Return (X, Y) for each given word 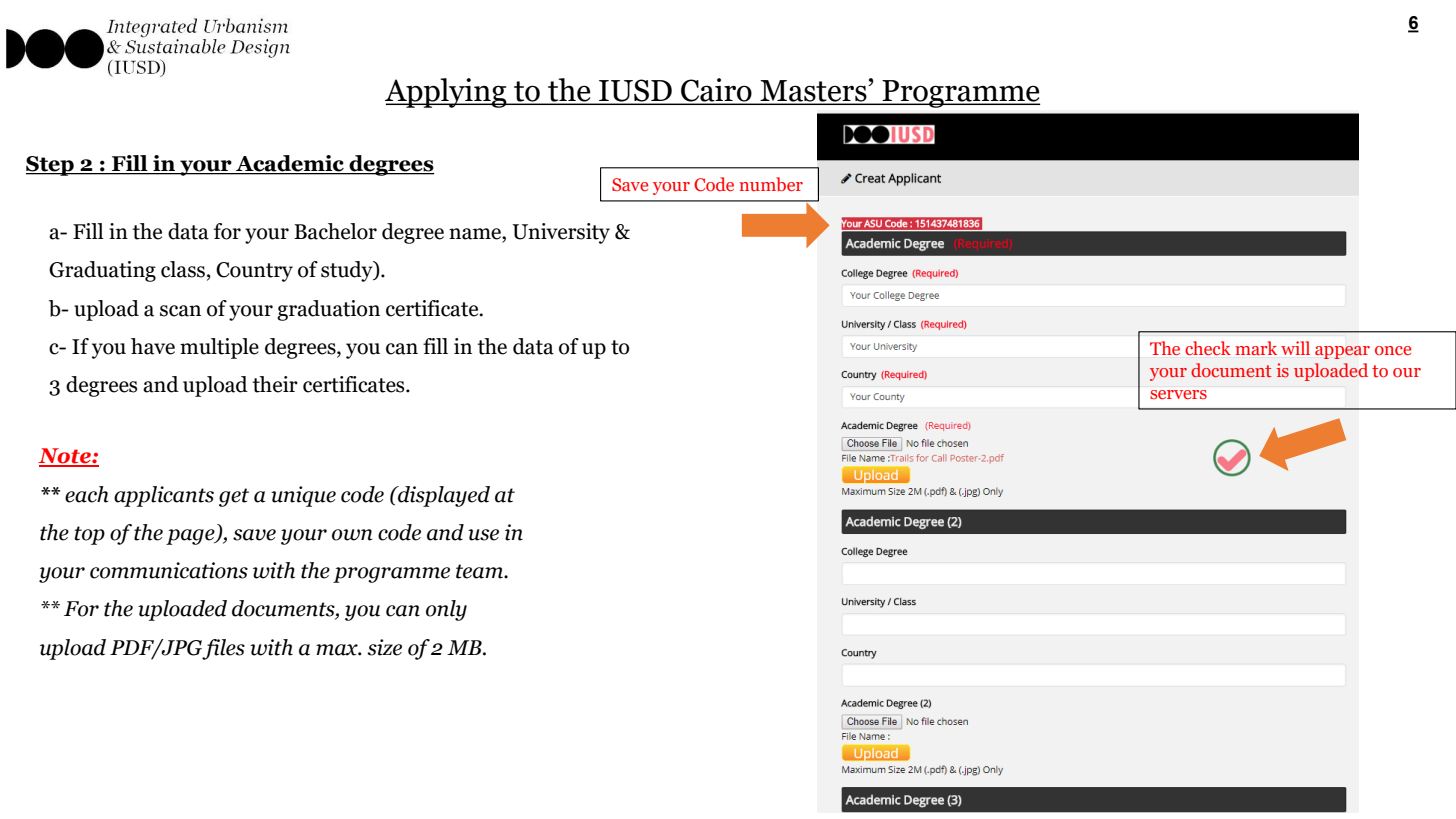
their (275, 384)
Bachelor (335, 231)
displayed (443, 496)
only (446, 610)
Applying (447, 93)
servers (1178, 394)
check (1208, 348)
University (561, 233)
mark (1256, 348)
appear (1342, 352)
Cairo (716, 91)
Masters (813, 92)
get (234, 497)
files (223, 649)
